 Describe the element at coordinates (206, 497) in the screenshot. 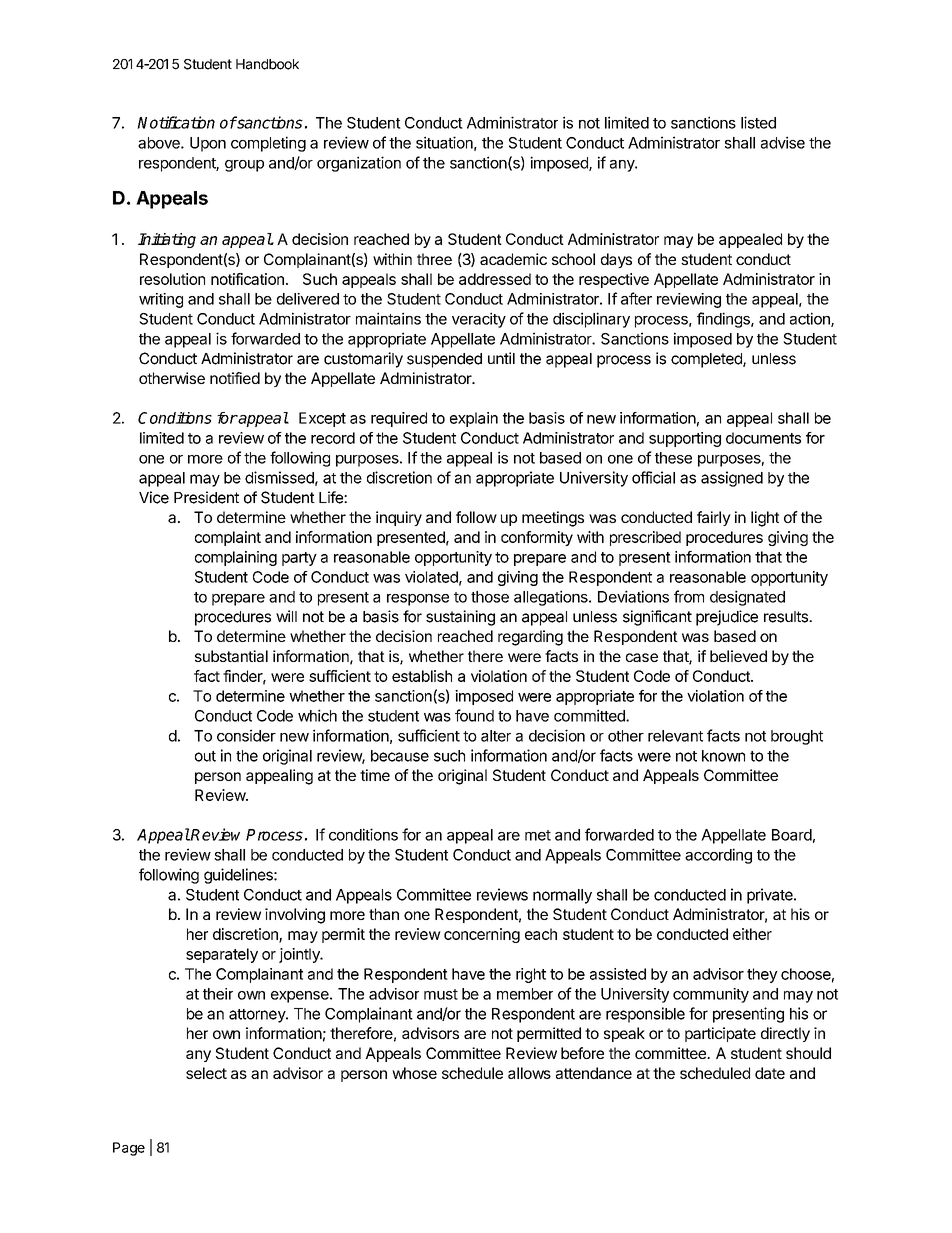

I see `President` at that location.
